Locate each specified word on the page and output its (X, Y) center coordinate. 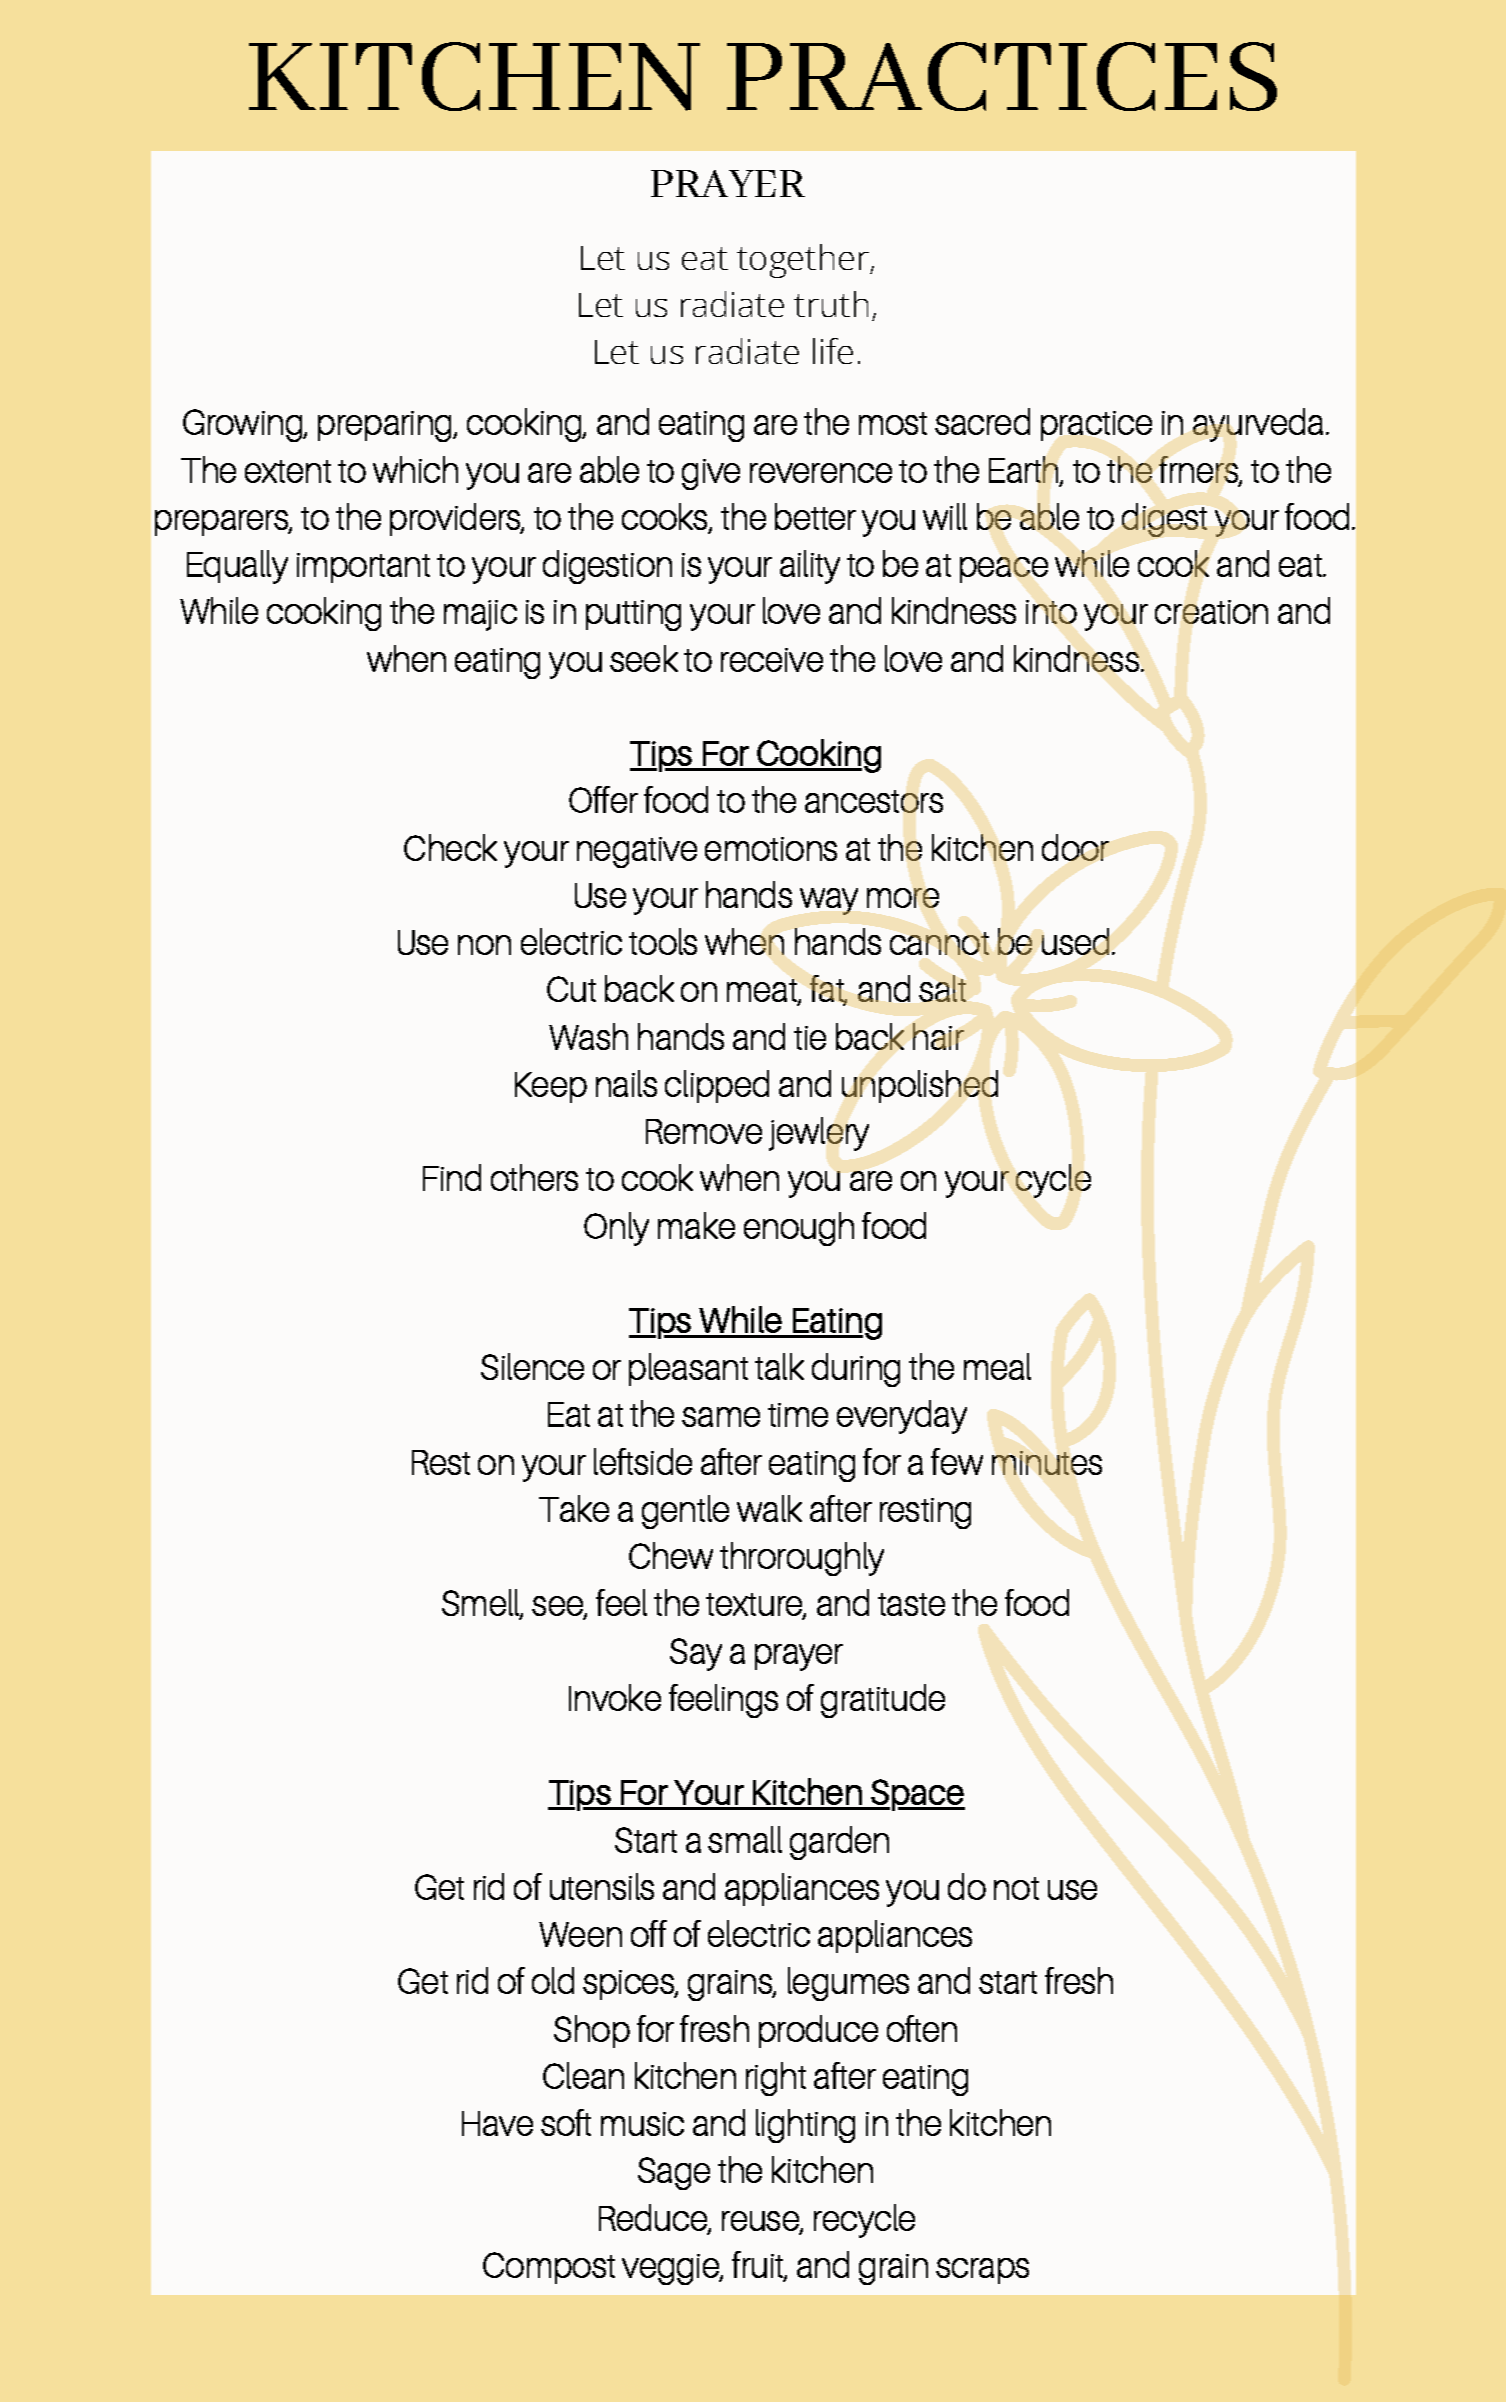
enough (799, 1229)
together (804, 261)
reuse (761, 2222)
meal (997, 1366)
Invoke (615, 1697)
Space (917, 1795)
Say (696, 1654)
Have (497, 2123)
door (1075, 847)
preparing (386, 426)
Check (450, 847)
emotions (771, 849)
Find (452, 1177)
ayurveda (1258, 425)
